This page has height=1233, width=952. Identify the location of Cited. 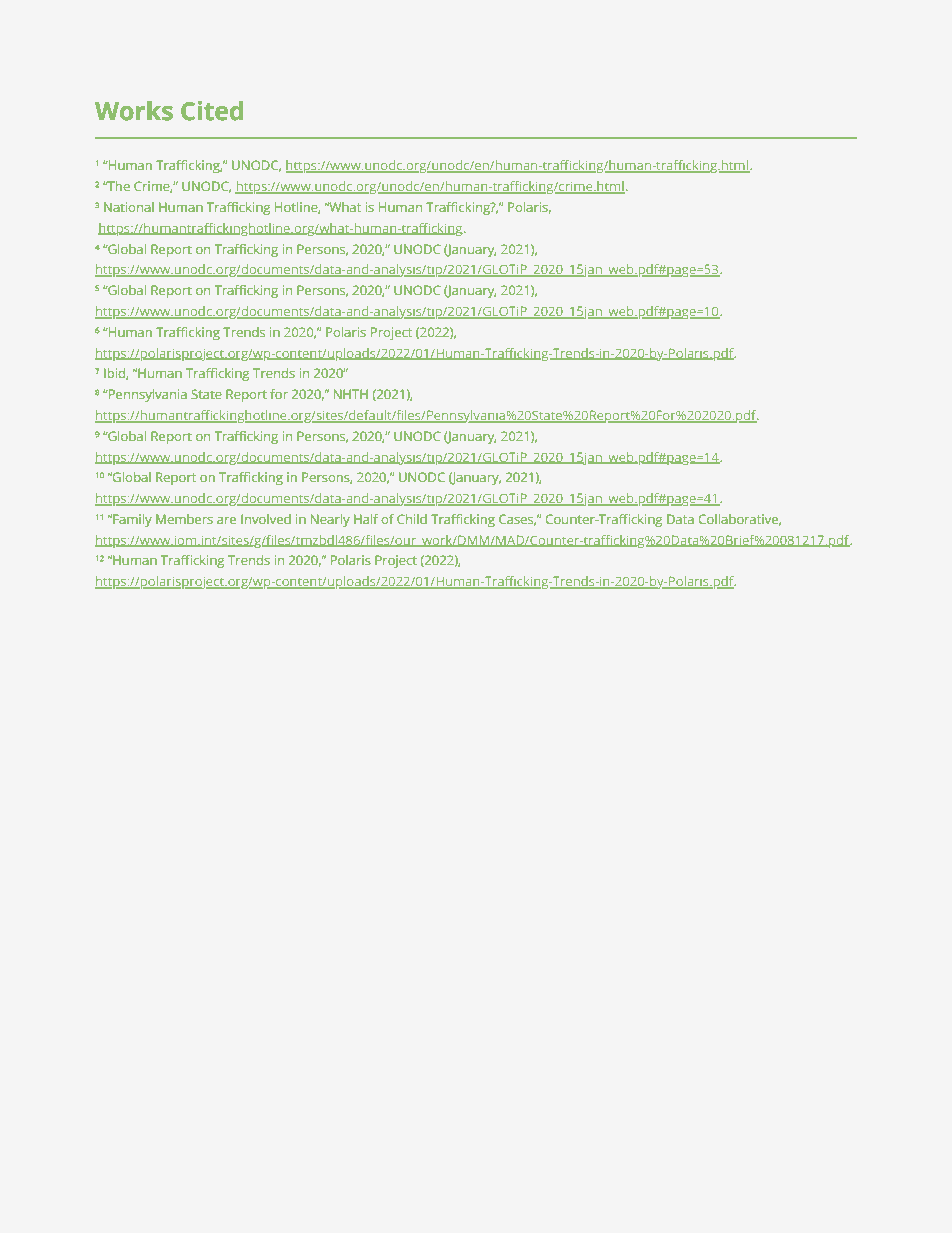
(212, 111).
